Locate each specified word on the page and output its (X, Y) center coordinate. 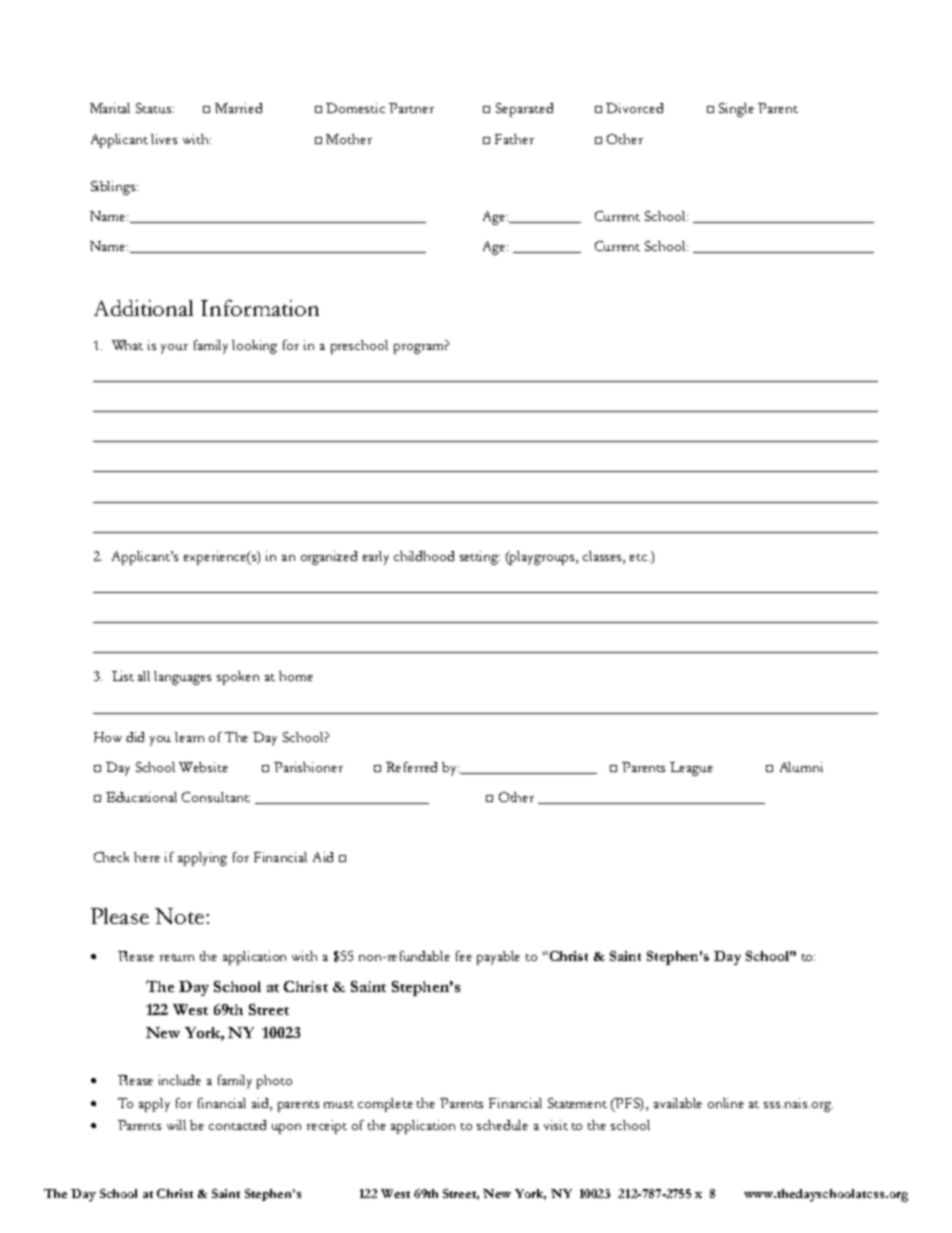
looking (254, 347)
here (147, 857)
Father (514, 139)
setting (480, 558)
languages (182, 678)
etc (640, 557)
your (174, 349)
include (180, 1080)
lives (164, 139)
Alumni (801, 767)
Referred (411, 767)
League (691, 769)
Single (736, 110)
